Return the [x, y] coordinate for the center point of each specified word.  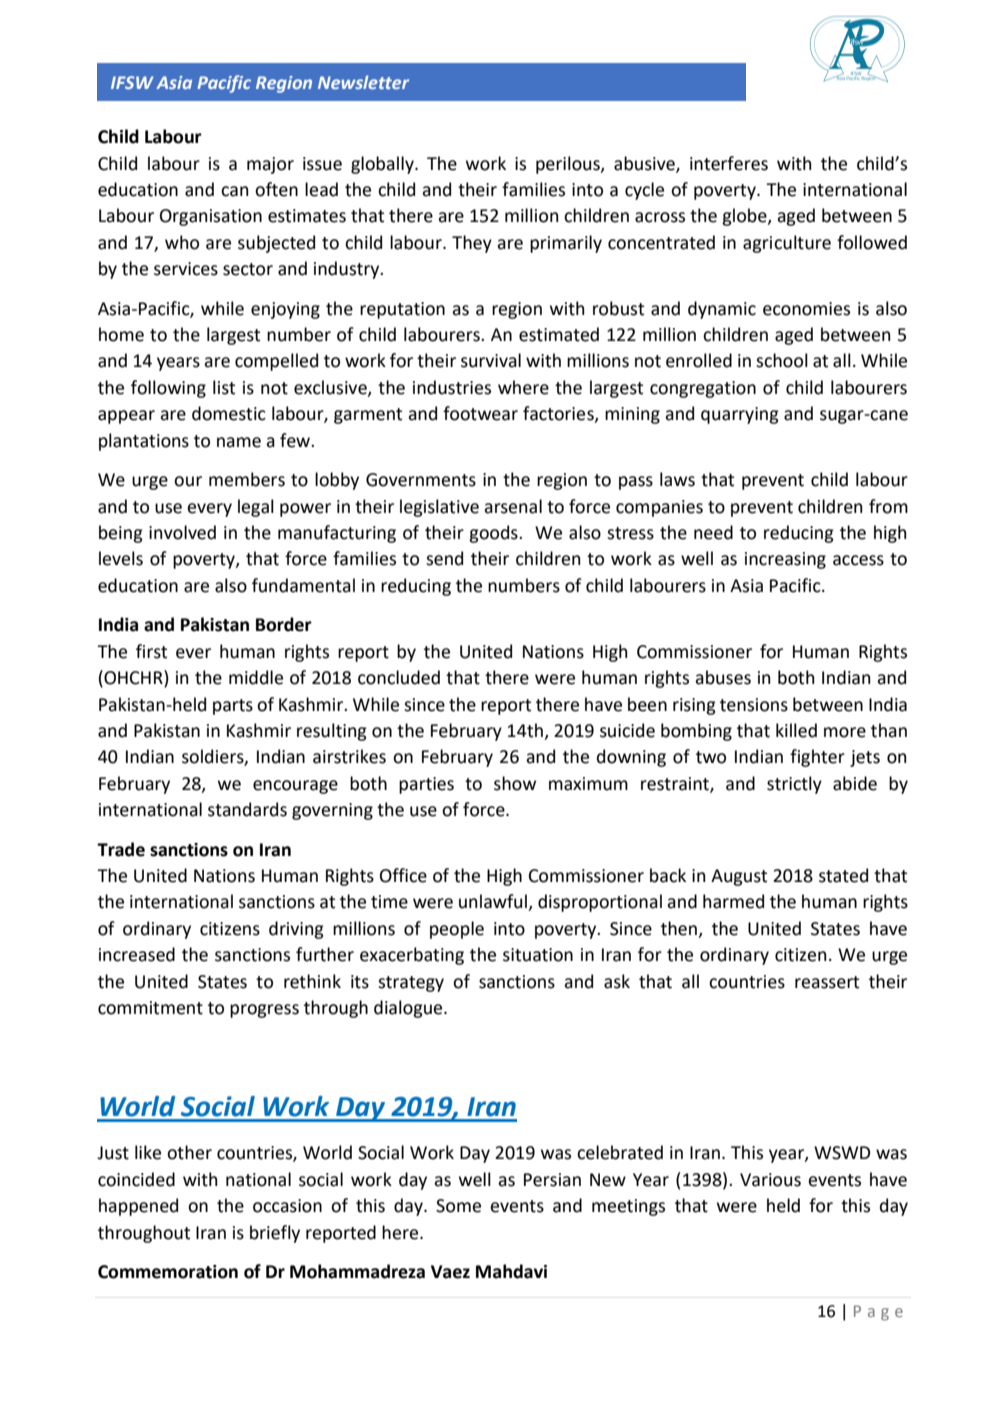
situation [538, 955]
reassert [827, 982]
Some [458, 1206]
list [224, 387]
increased [137, 954]
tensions [754, 705]
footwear [480, 413]
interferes [729, 163]
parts [233, 707]
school [782, 360]
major [270, 165]
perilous [569, 165]
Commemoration [168, 1272]
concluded [399, 677]
